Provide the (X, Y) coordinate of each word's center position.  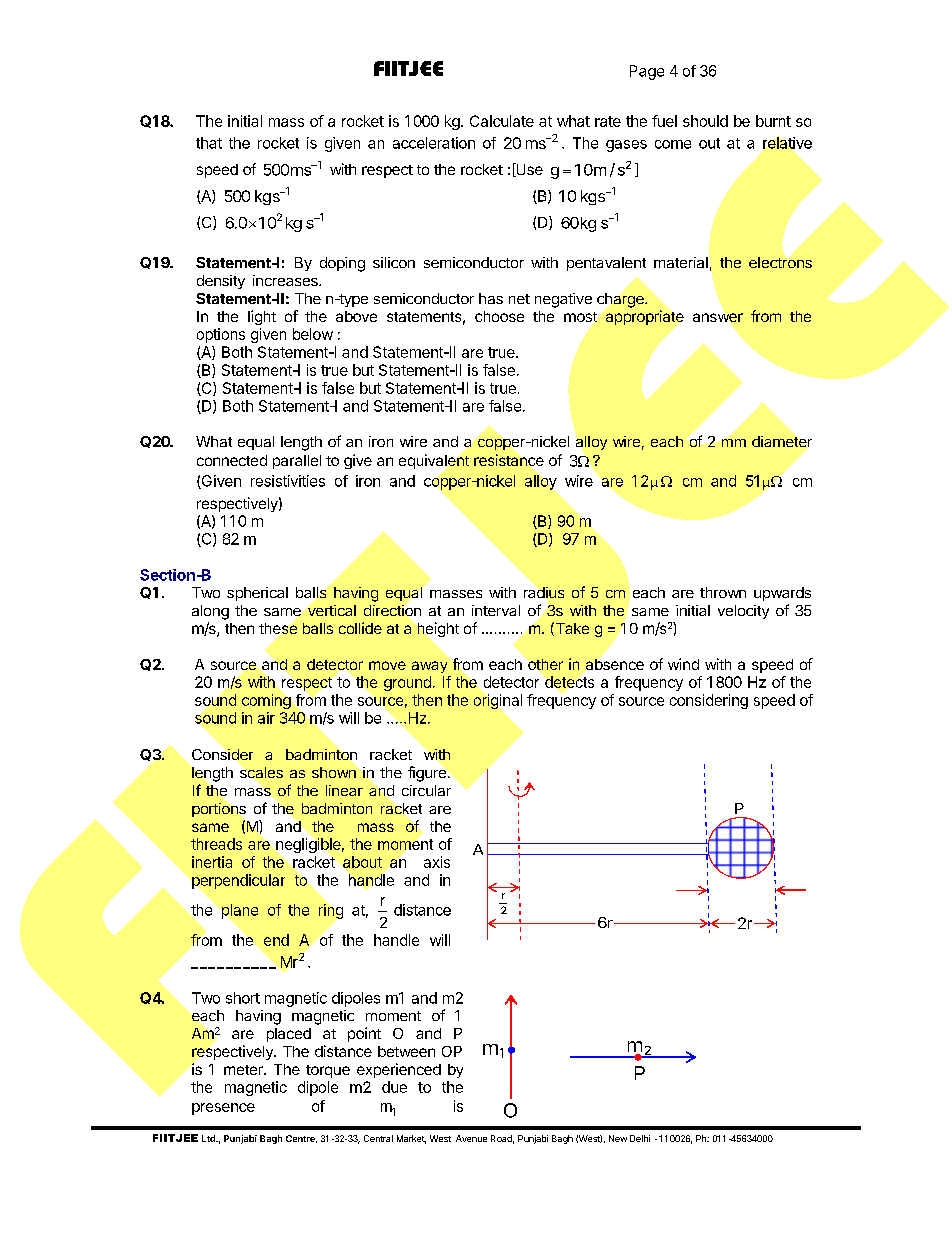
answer (718, 317)
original (498, 701)
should (705, 121)
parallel (297, 462)
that (209, 143)
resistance (509, 460)
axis (437, 862)
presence (223, 1109)
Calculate (502, 121)
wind (683, 664)
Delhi (640, 1138)
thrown (723, 592)
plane (240, 911)
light (262, 317)
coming (266, 701)
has (491, 298)
